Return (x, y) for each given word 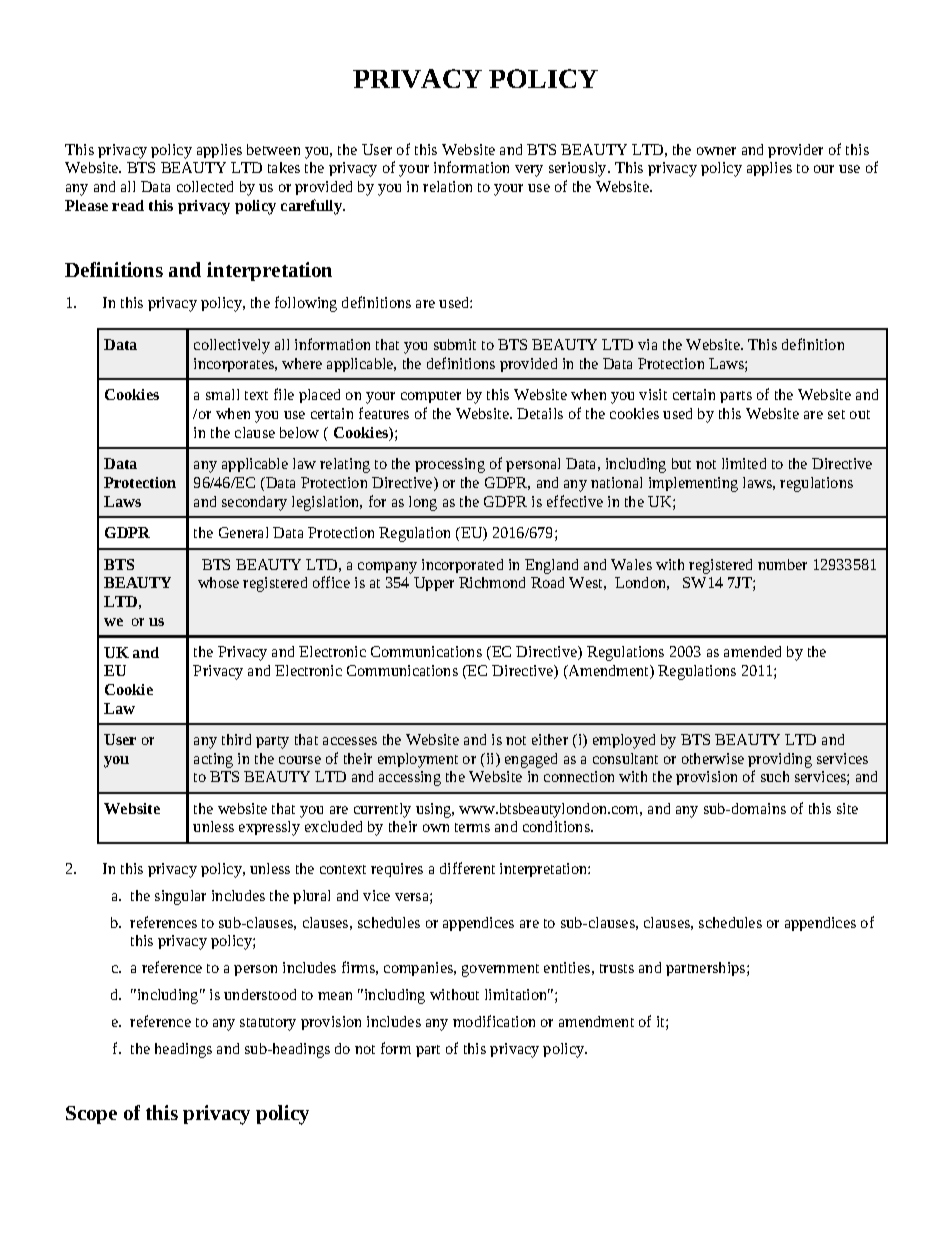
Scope (91, 1115)
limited (744, 463)
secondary (254, 503)
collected (205, 186)
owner (716, 151)
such (775, 776)
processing (450, 465)
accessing (410, 778)
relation (447, 186)
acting (213, 760)
